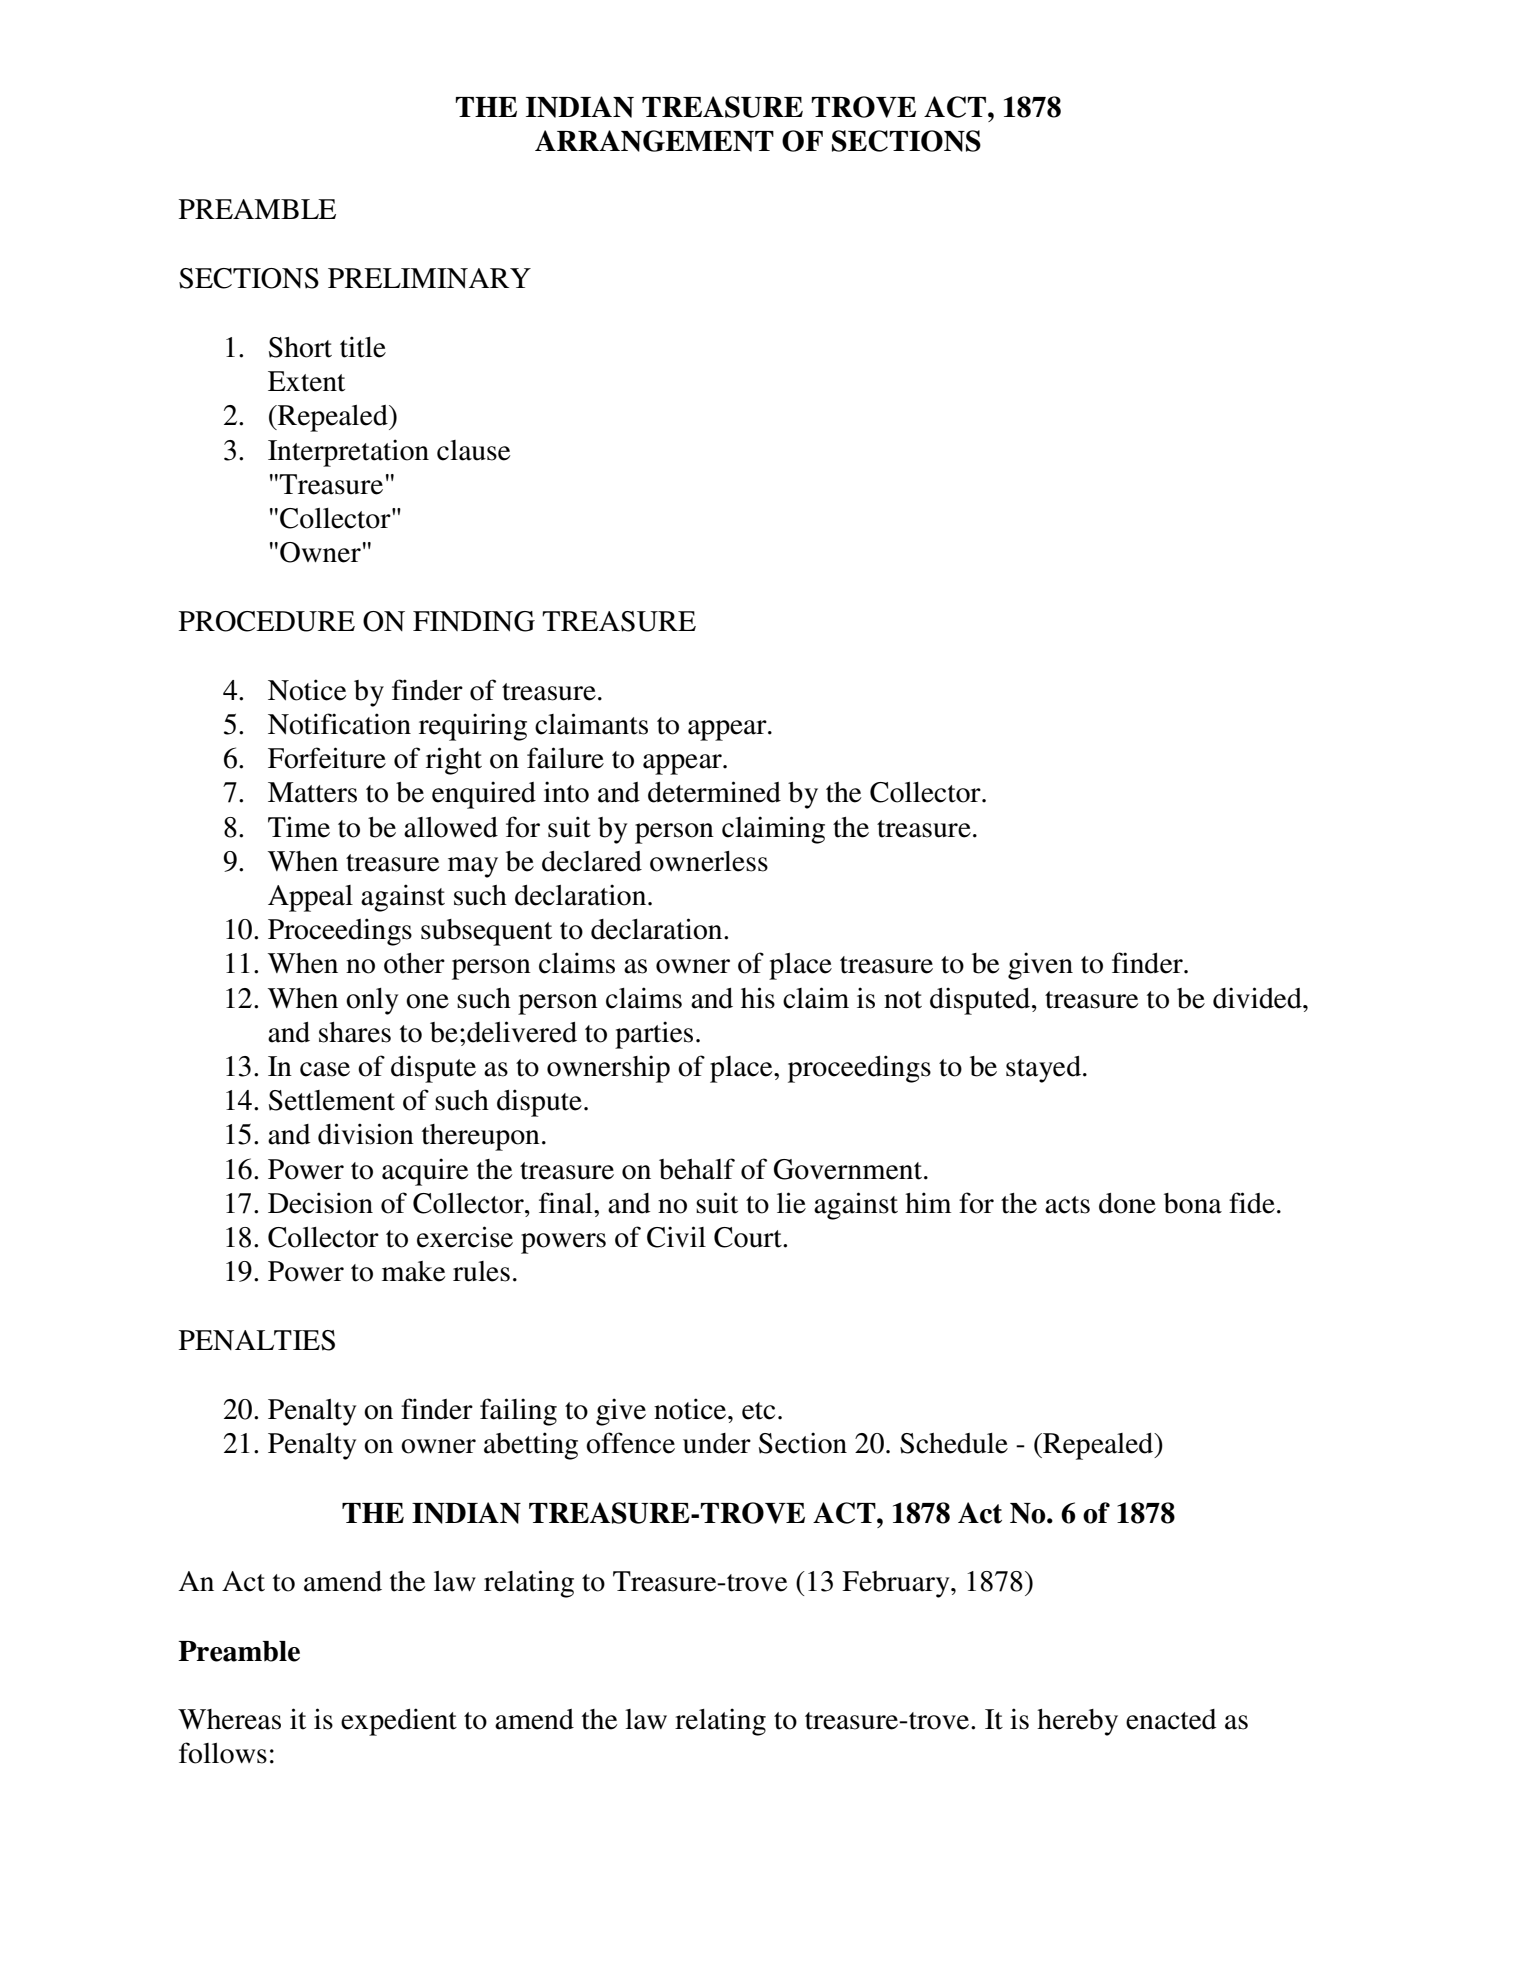 This screenshot has height=1963, width=1517. Describe the element at coordinates (257, 1340) in the screenshot. I see `PENALTIES` at that location.
